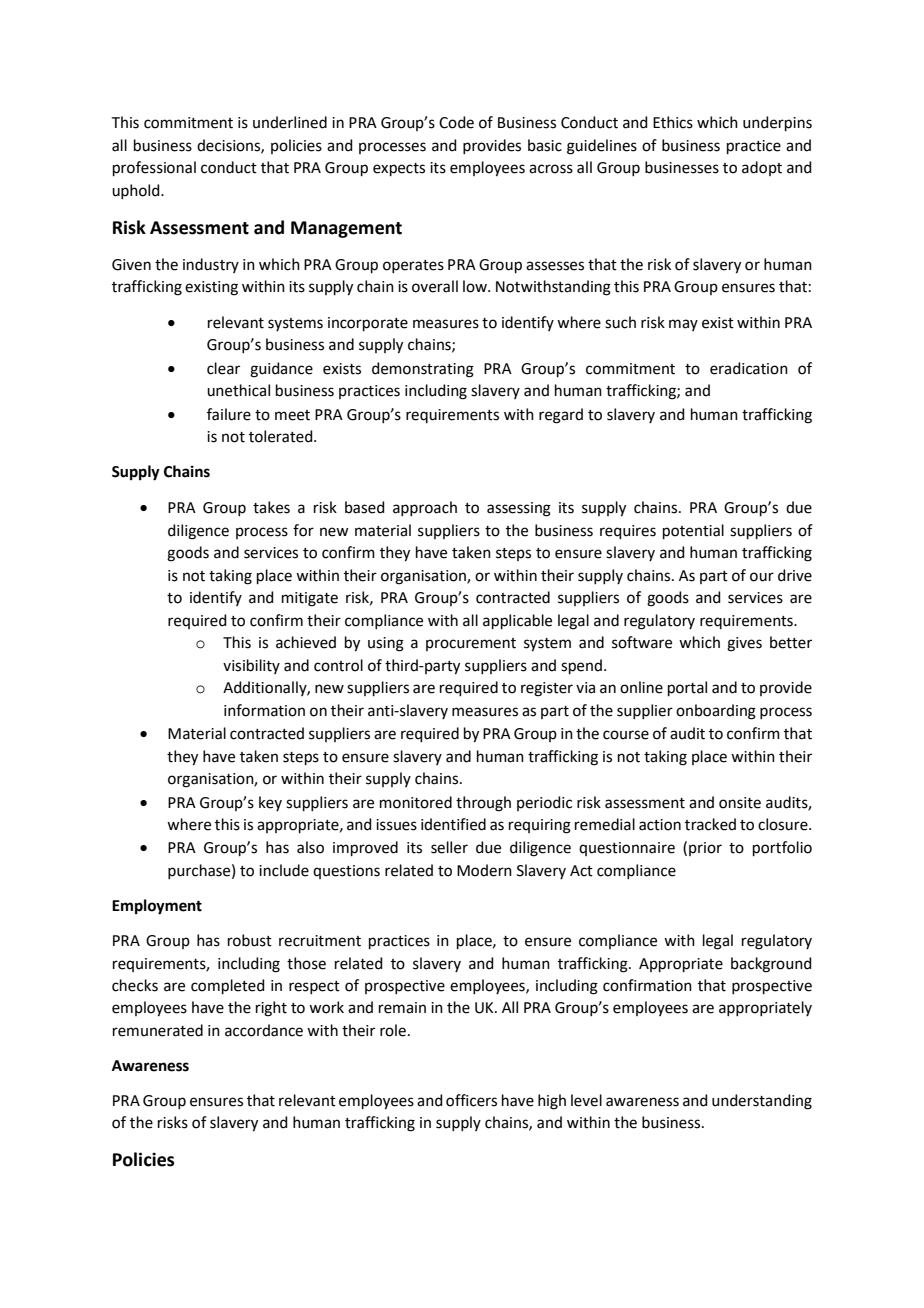 This screenshot has height=1308, width=924. What do you see at coordinates (264, 1030) in the screenshot?
I see `accordance` at bounding box center [264, 1030].
